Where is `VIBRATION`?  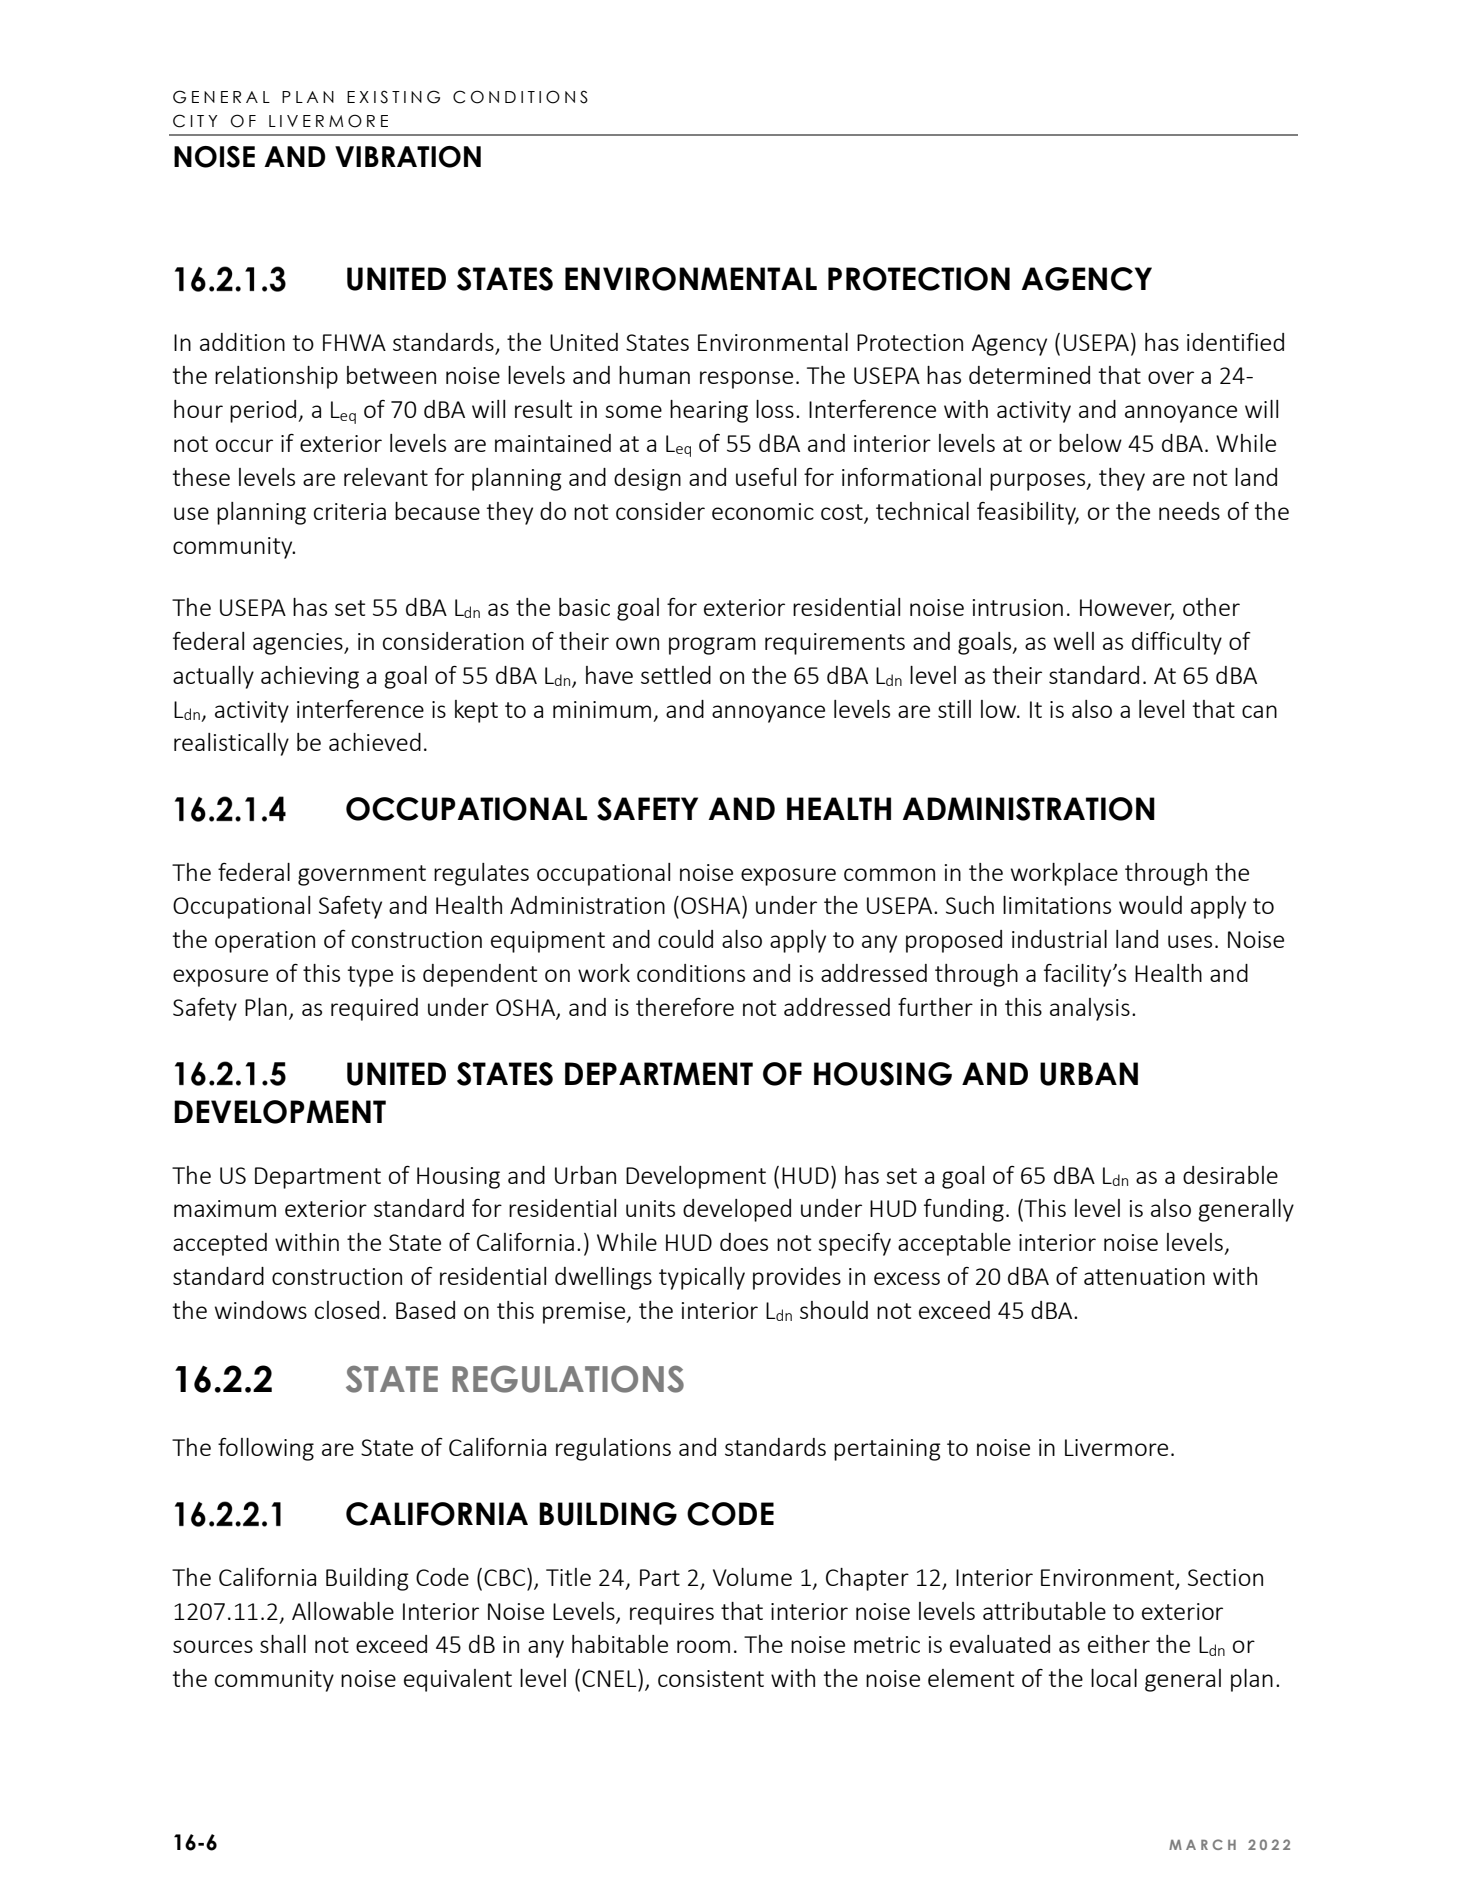
VIBRATION is located at coordinates (408, 157).
